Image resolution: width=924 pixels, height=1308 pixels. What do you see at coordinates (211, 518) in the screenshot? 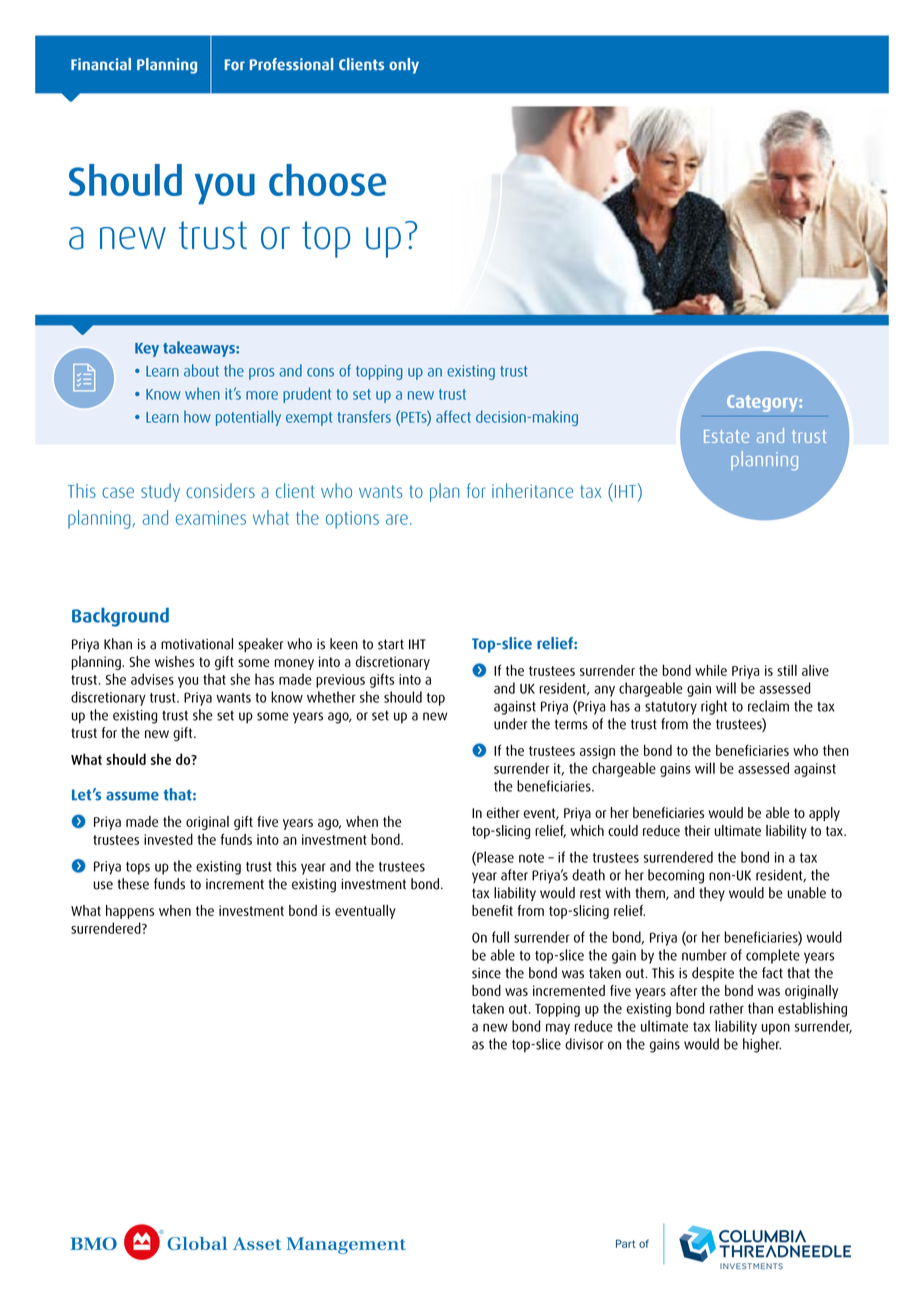
I see `examines` at bounding box center [211, 518].
